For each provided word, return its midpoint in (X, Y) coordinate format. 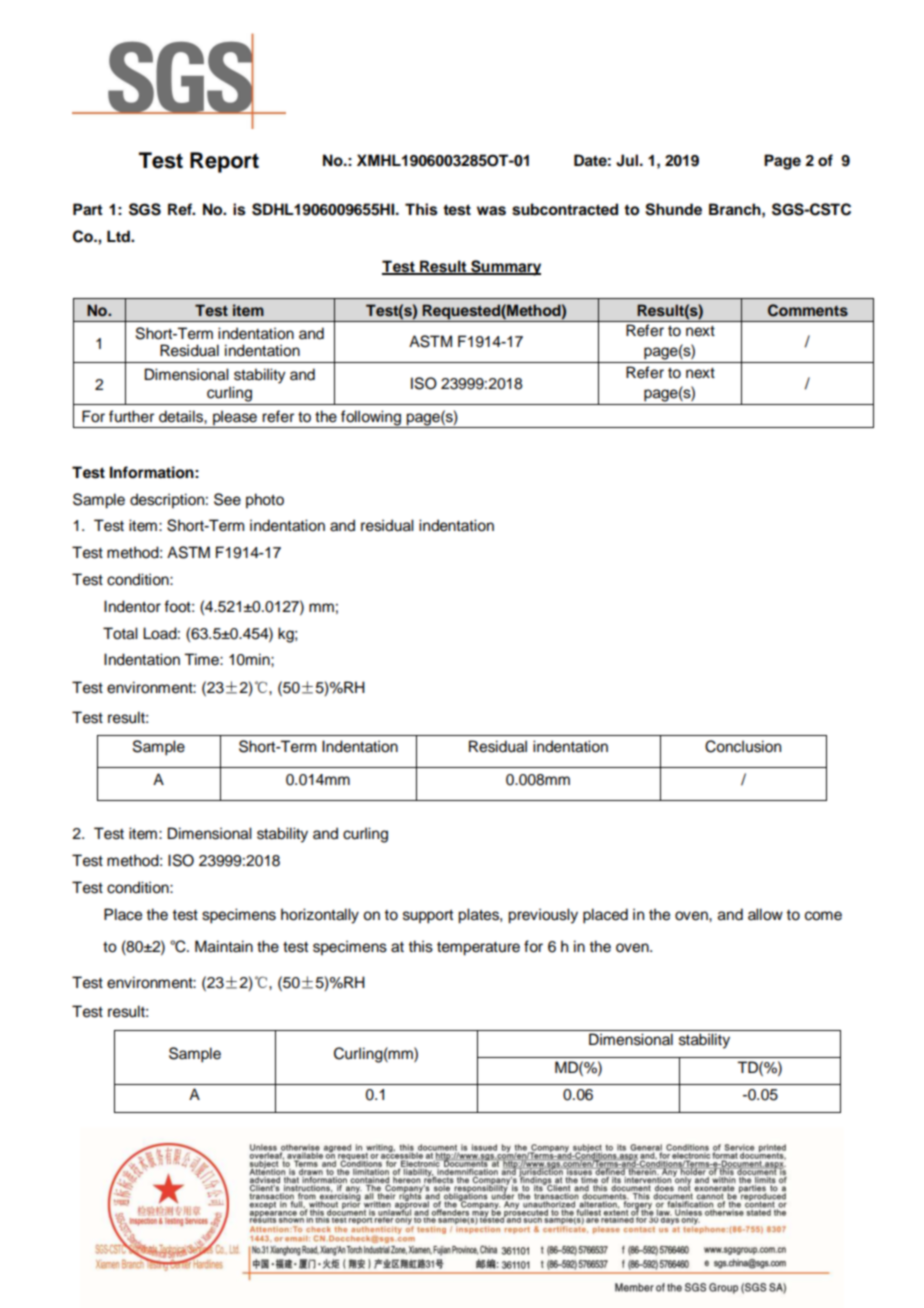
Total (120, 633)
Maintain (224, 946)
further (131, 416)
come (823, 916)
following (371, 419)
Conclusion (743, 746)
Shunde (673, 209)
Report (224, 162)
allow (765, 914)
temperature (478, 949)
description (167, 501)
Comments (808, 310)
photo (265, 501)
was (491, 211)
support (428, 917)
